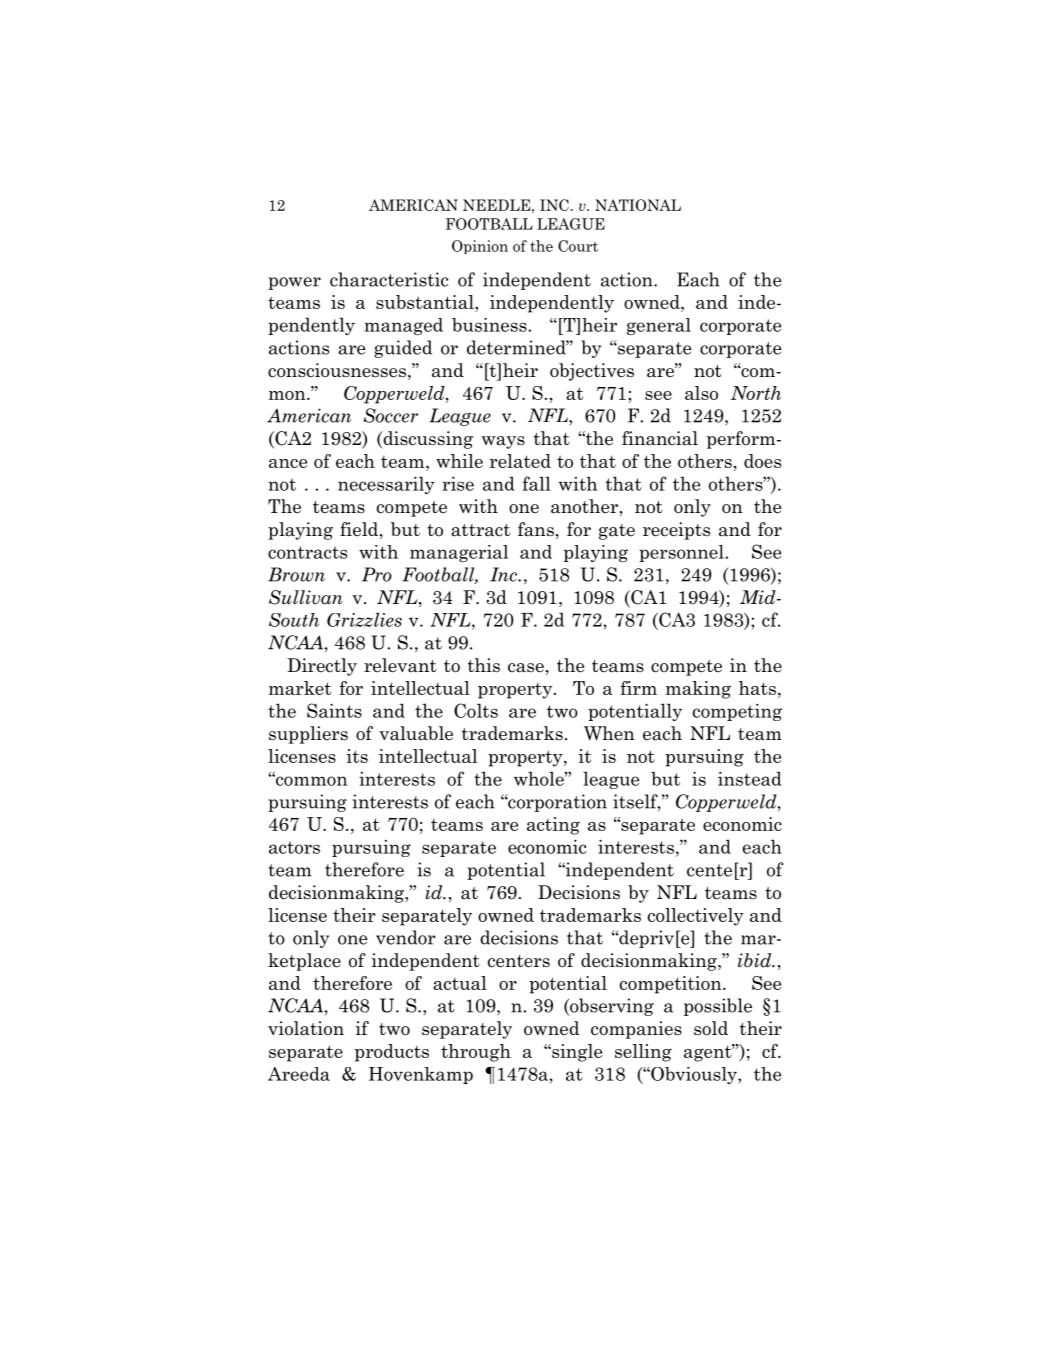 The width and height of the page is (1050, 1359). I want to click on Directly, so click(322, 667).
